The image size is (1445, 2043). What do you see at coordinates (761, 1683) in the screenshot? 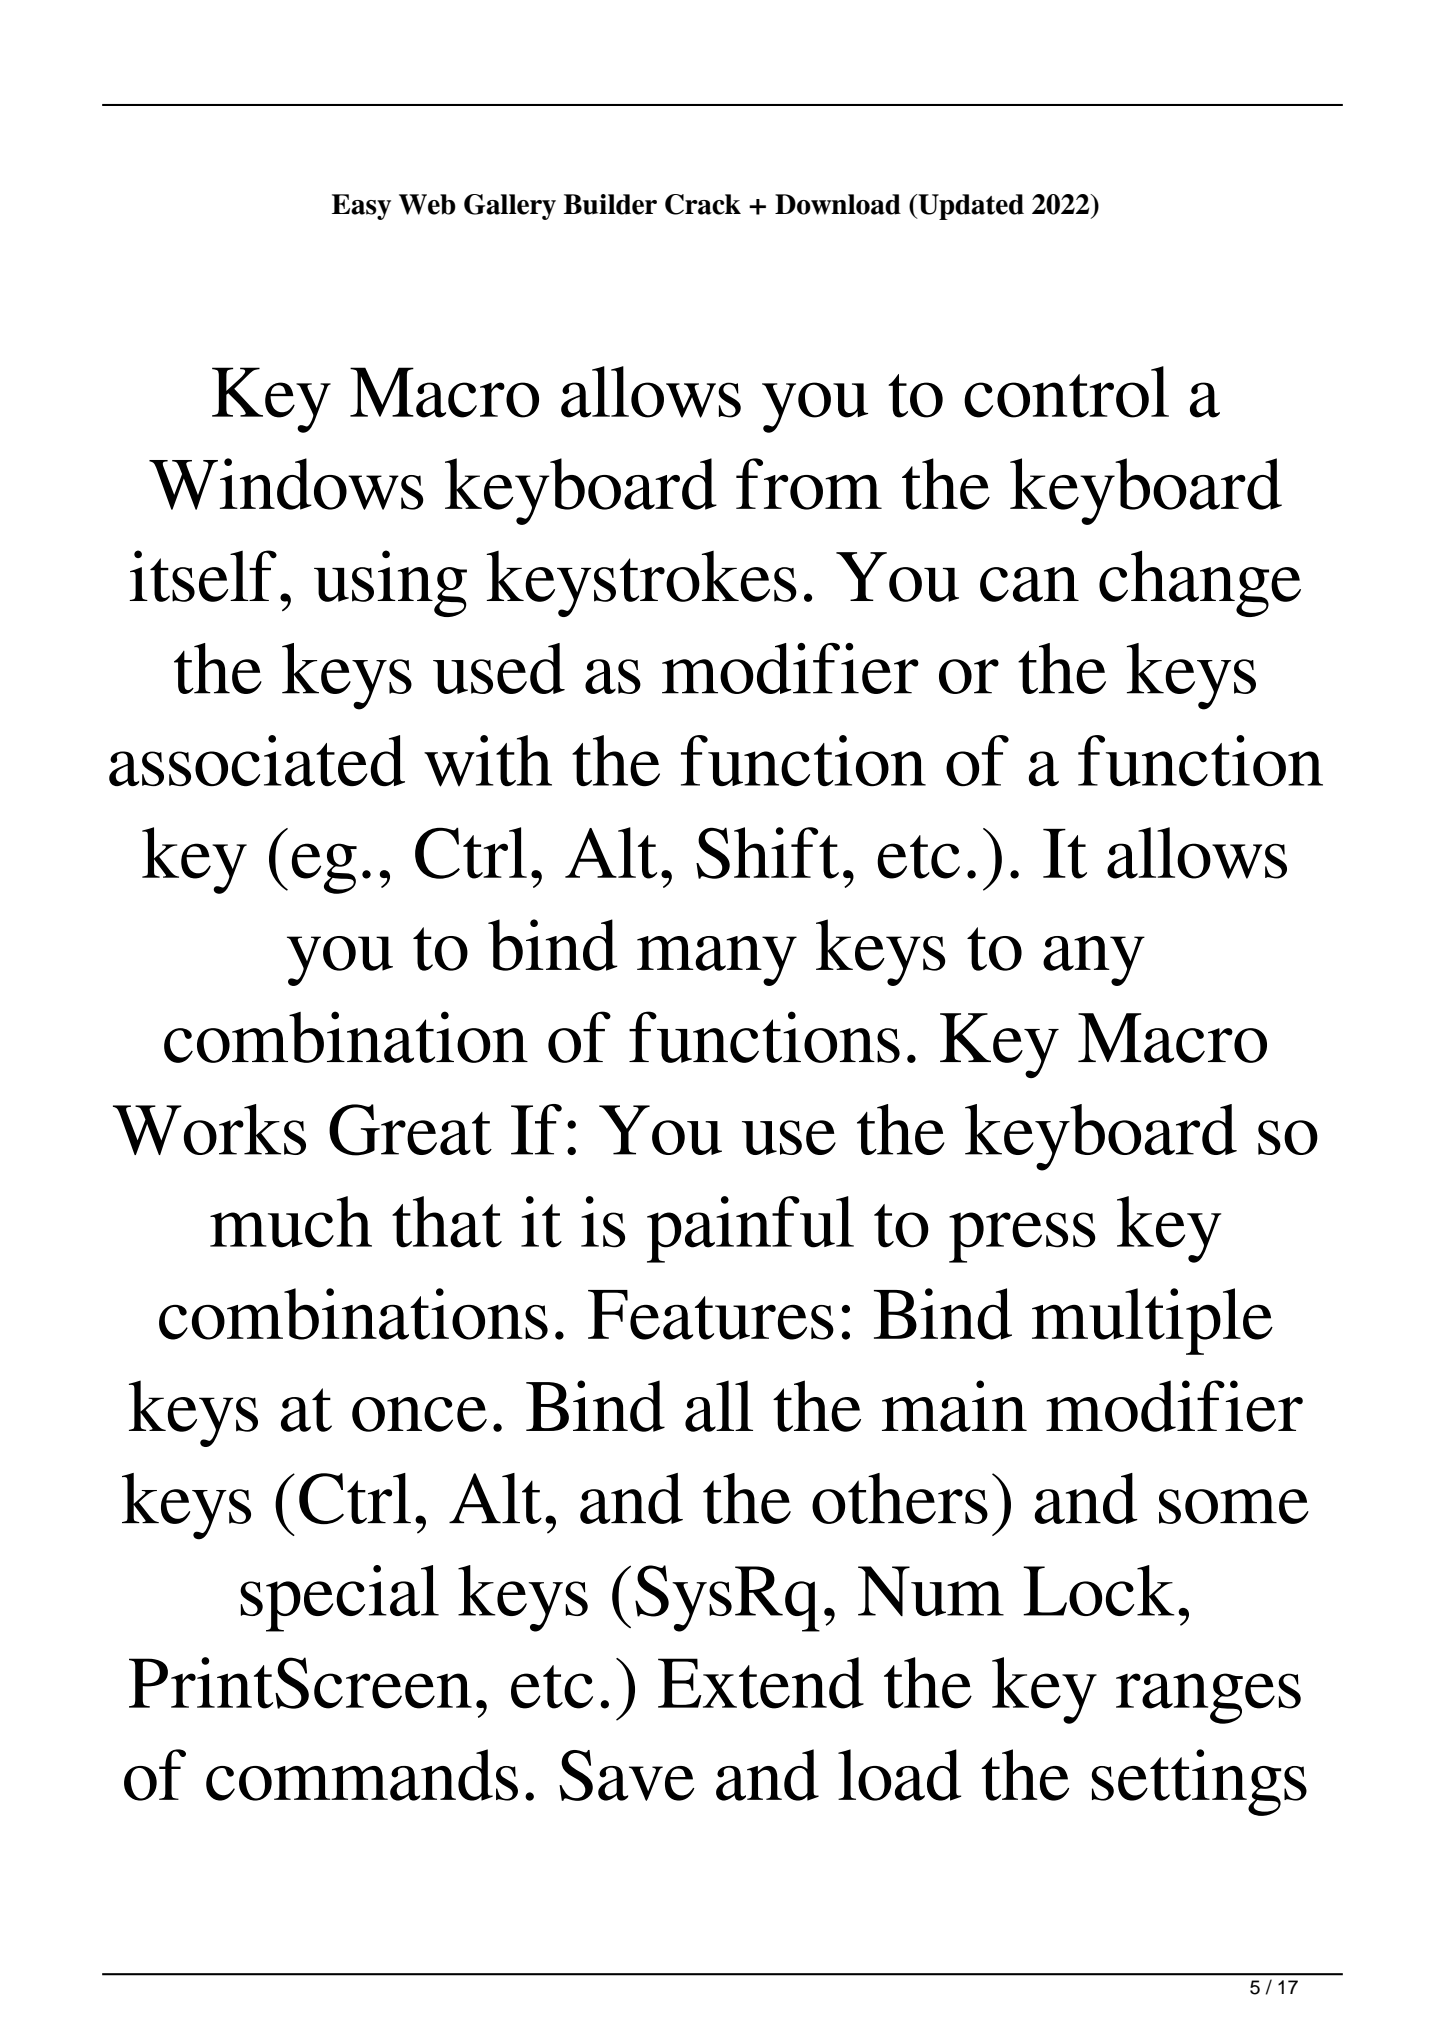
I see `Extend` at bounding box center [761, 1683].
